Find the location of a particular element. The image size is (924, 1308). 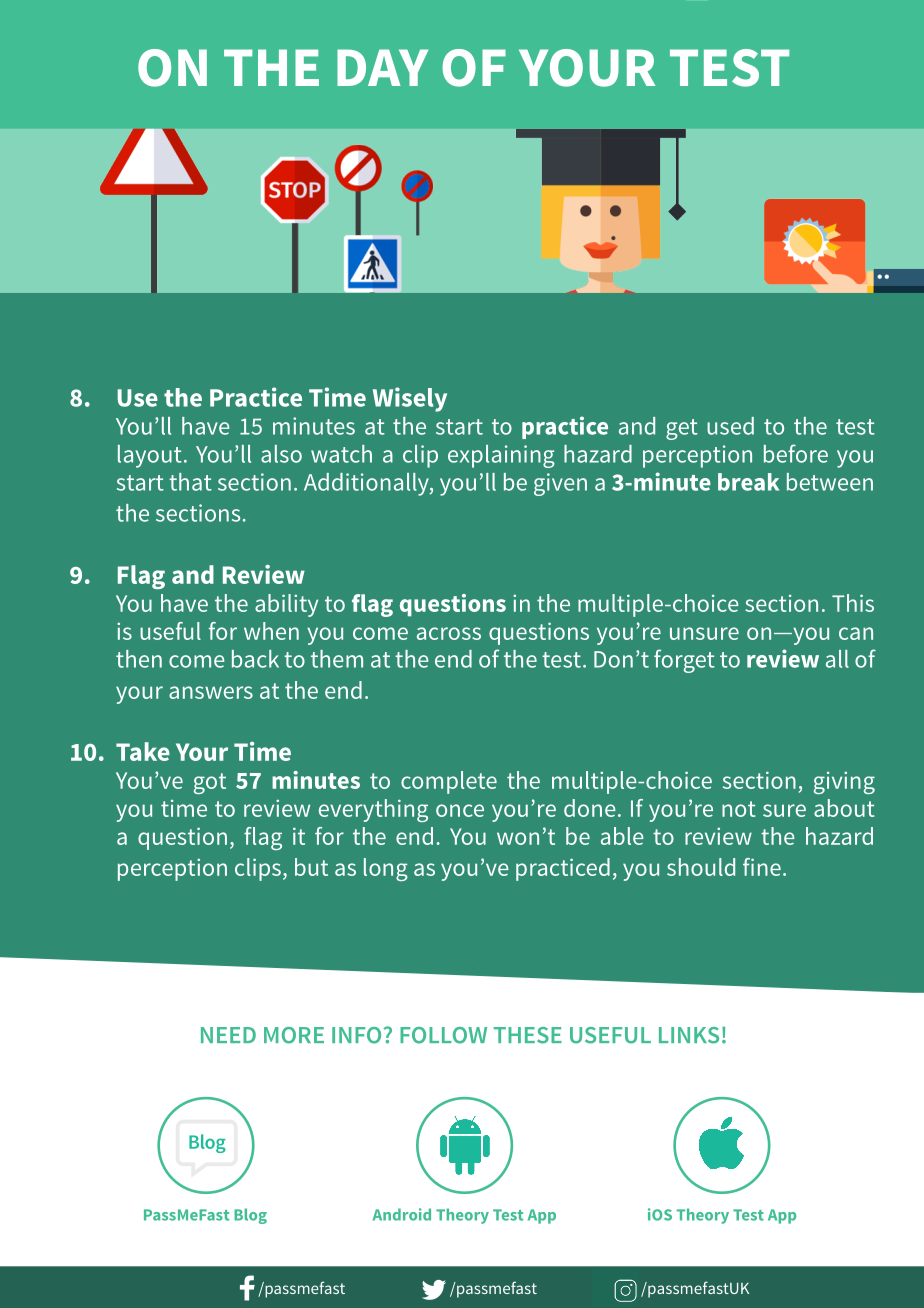

got is located at coordinates (210, 783).
